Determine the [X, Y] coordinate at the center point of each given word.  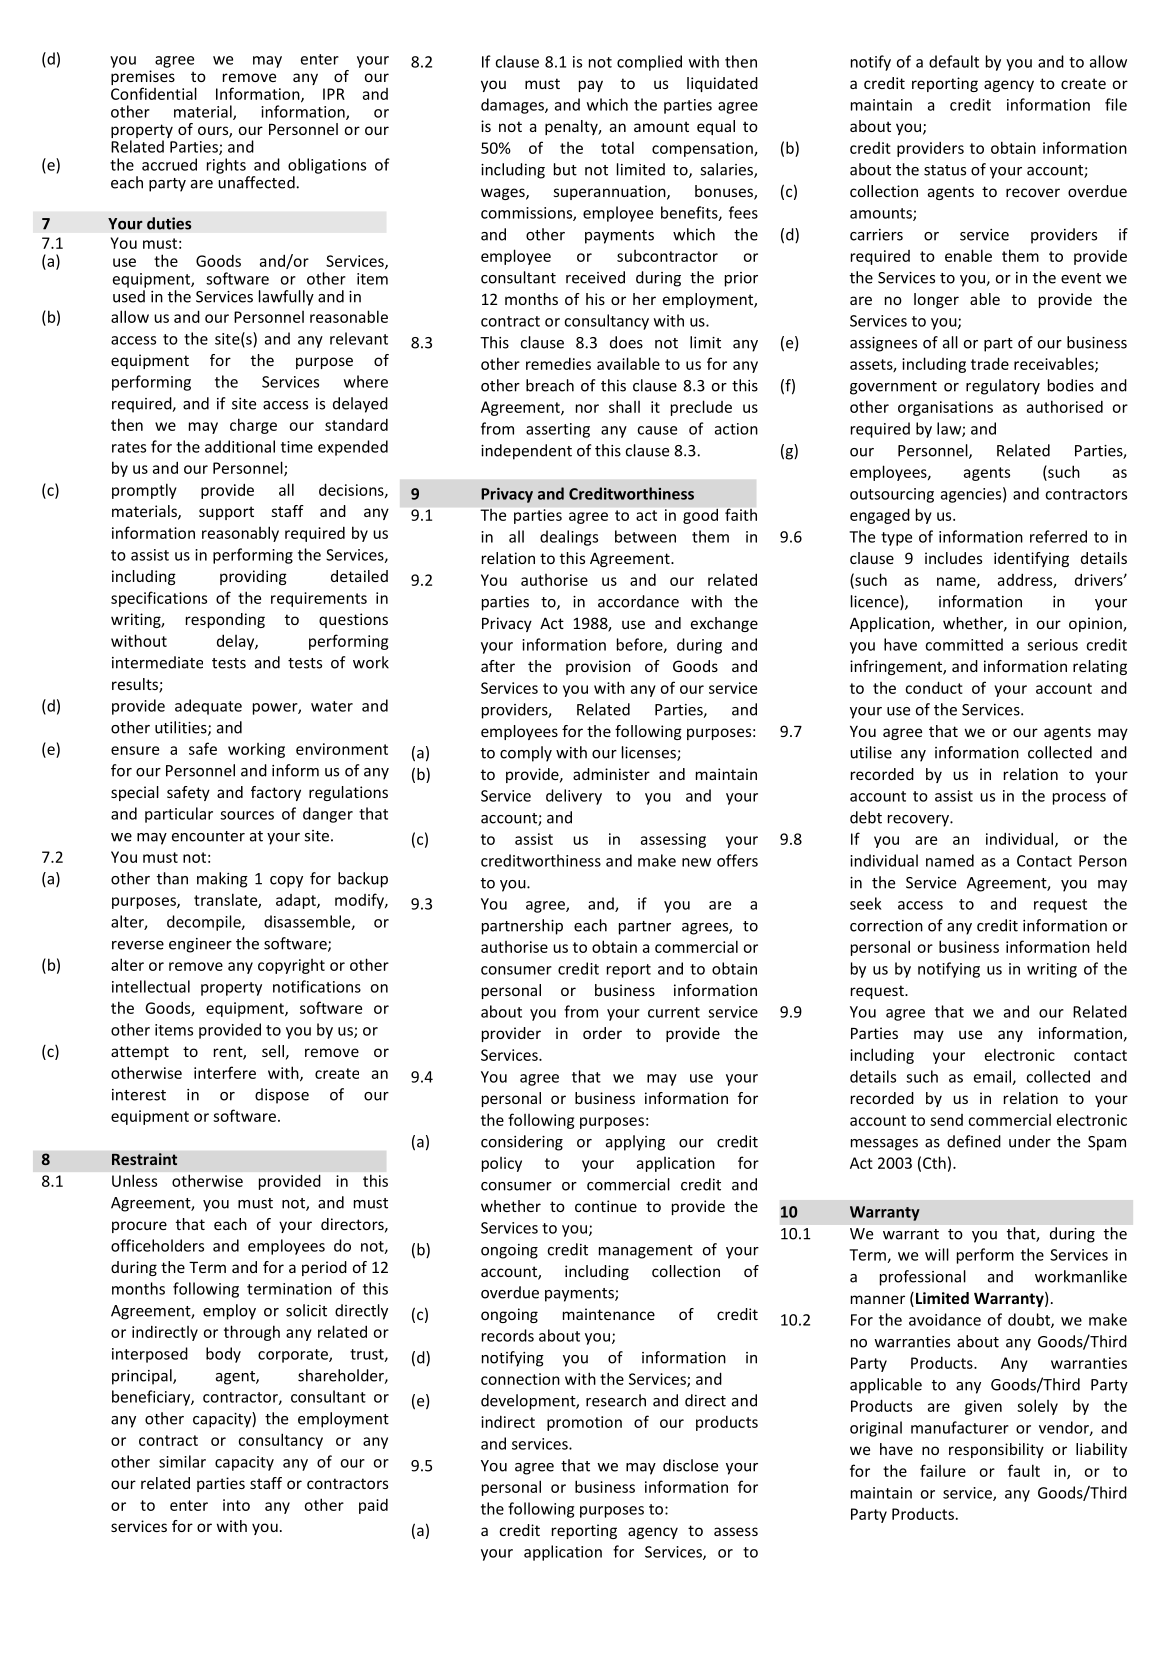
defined [974, 1141]
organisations [945, 408]
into [236, 1505]
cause [657, 430]
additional [240, 446]
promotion [584, 1423]
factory [276, 793]
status [945, 170]
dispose [282, 1096]
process [1079, 799]
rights [226, 166]
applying [635, 1143]
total [617, 147]
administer [611, 774]
